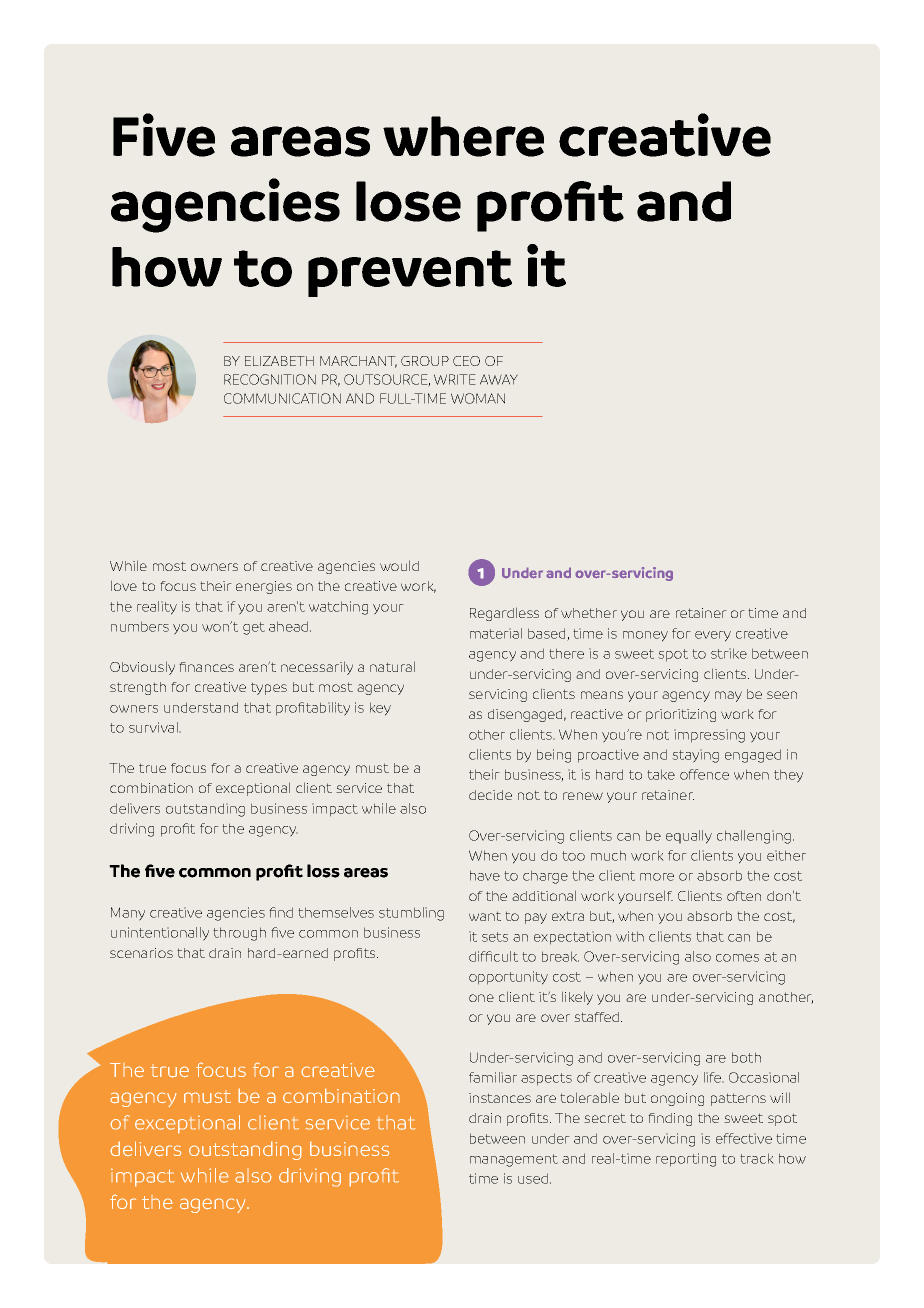 This screenshot has height=1308, width=924. What do you see at coordinates (239, 934) in the screenshot?
I see `through` at bounding box center [239, 934].
